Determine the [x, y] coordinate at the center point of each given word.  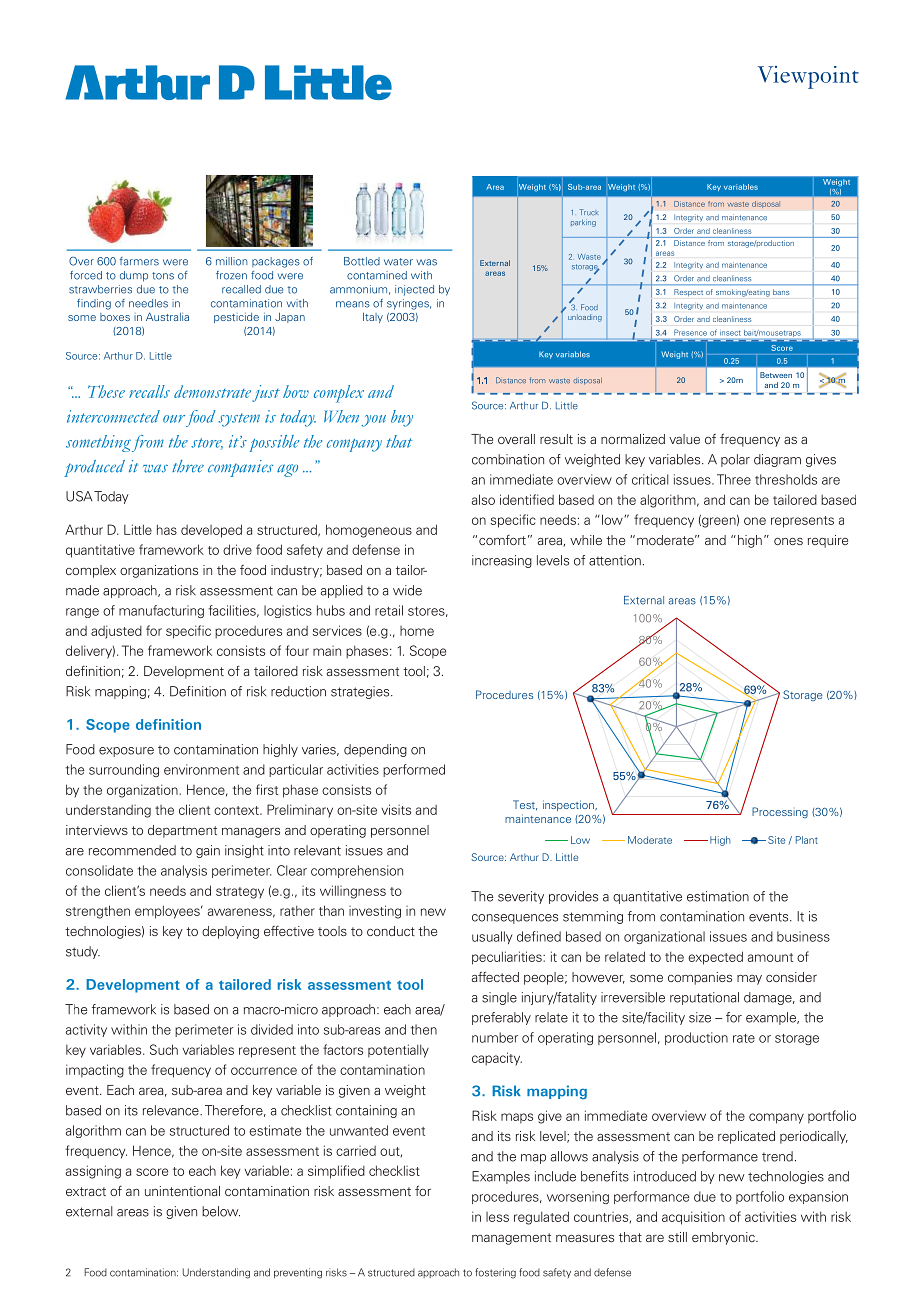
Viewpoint [808, 77]
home [417, 631]
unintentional [182, 1191]
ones [788, 541]
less [497, 1217]
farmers [139, 261]
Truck [588, 212]
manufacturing [161, 611]
